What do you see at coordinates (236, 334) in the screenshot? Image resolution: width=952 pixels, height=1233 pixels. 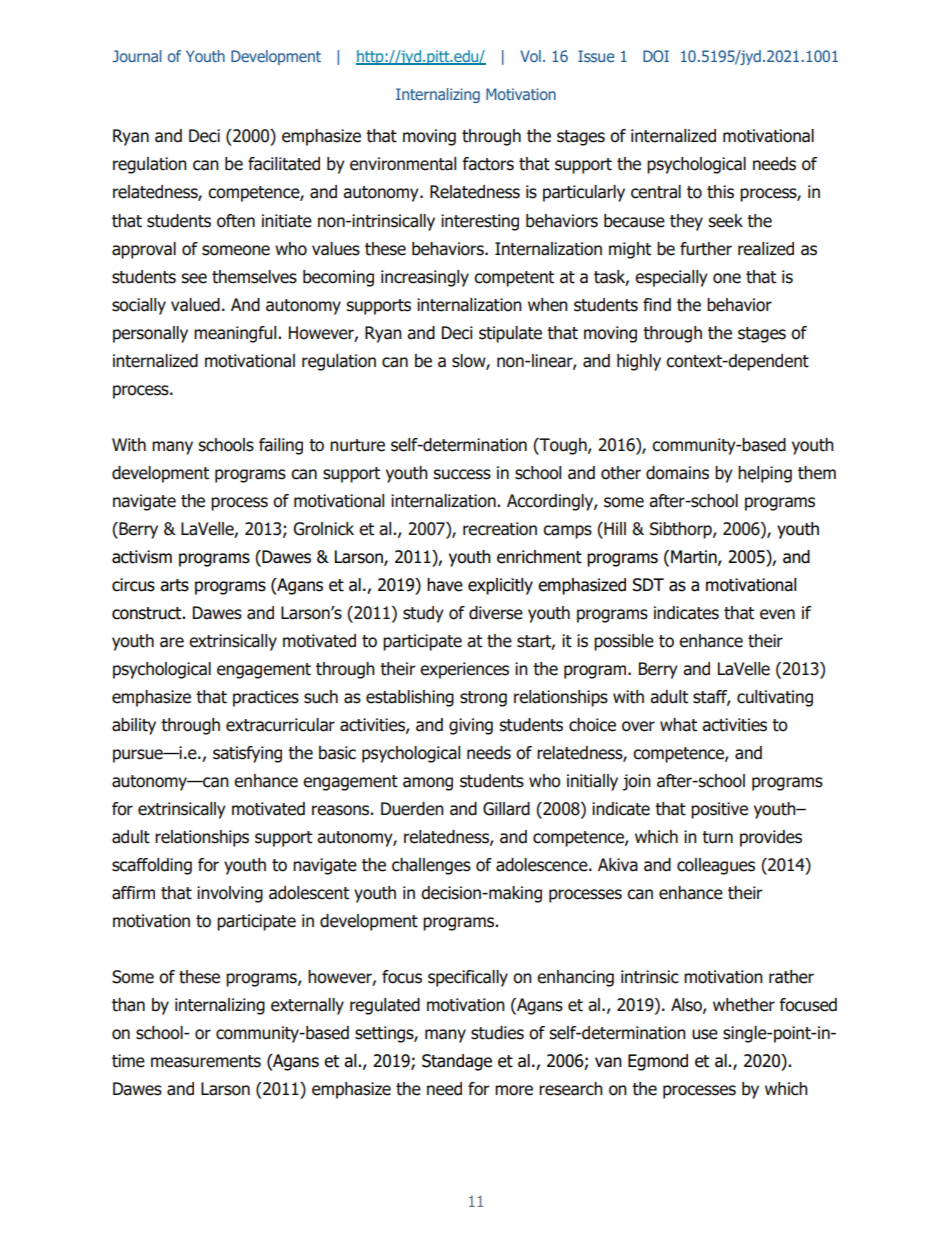 I see `meaningful` at bounding box center [236, 334].
